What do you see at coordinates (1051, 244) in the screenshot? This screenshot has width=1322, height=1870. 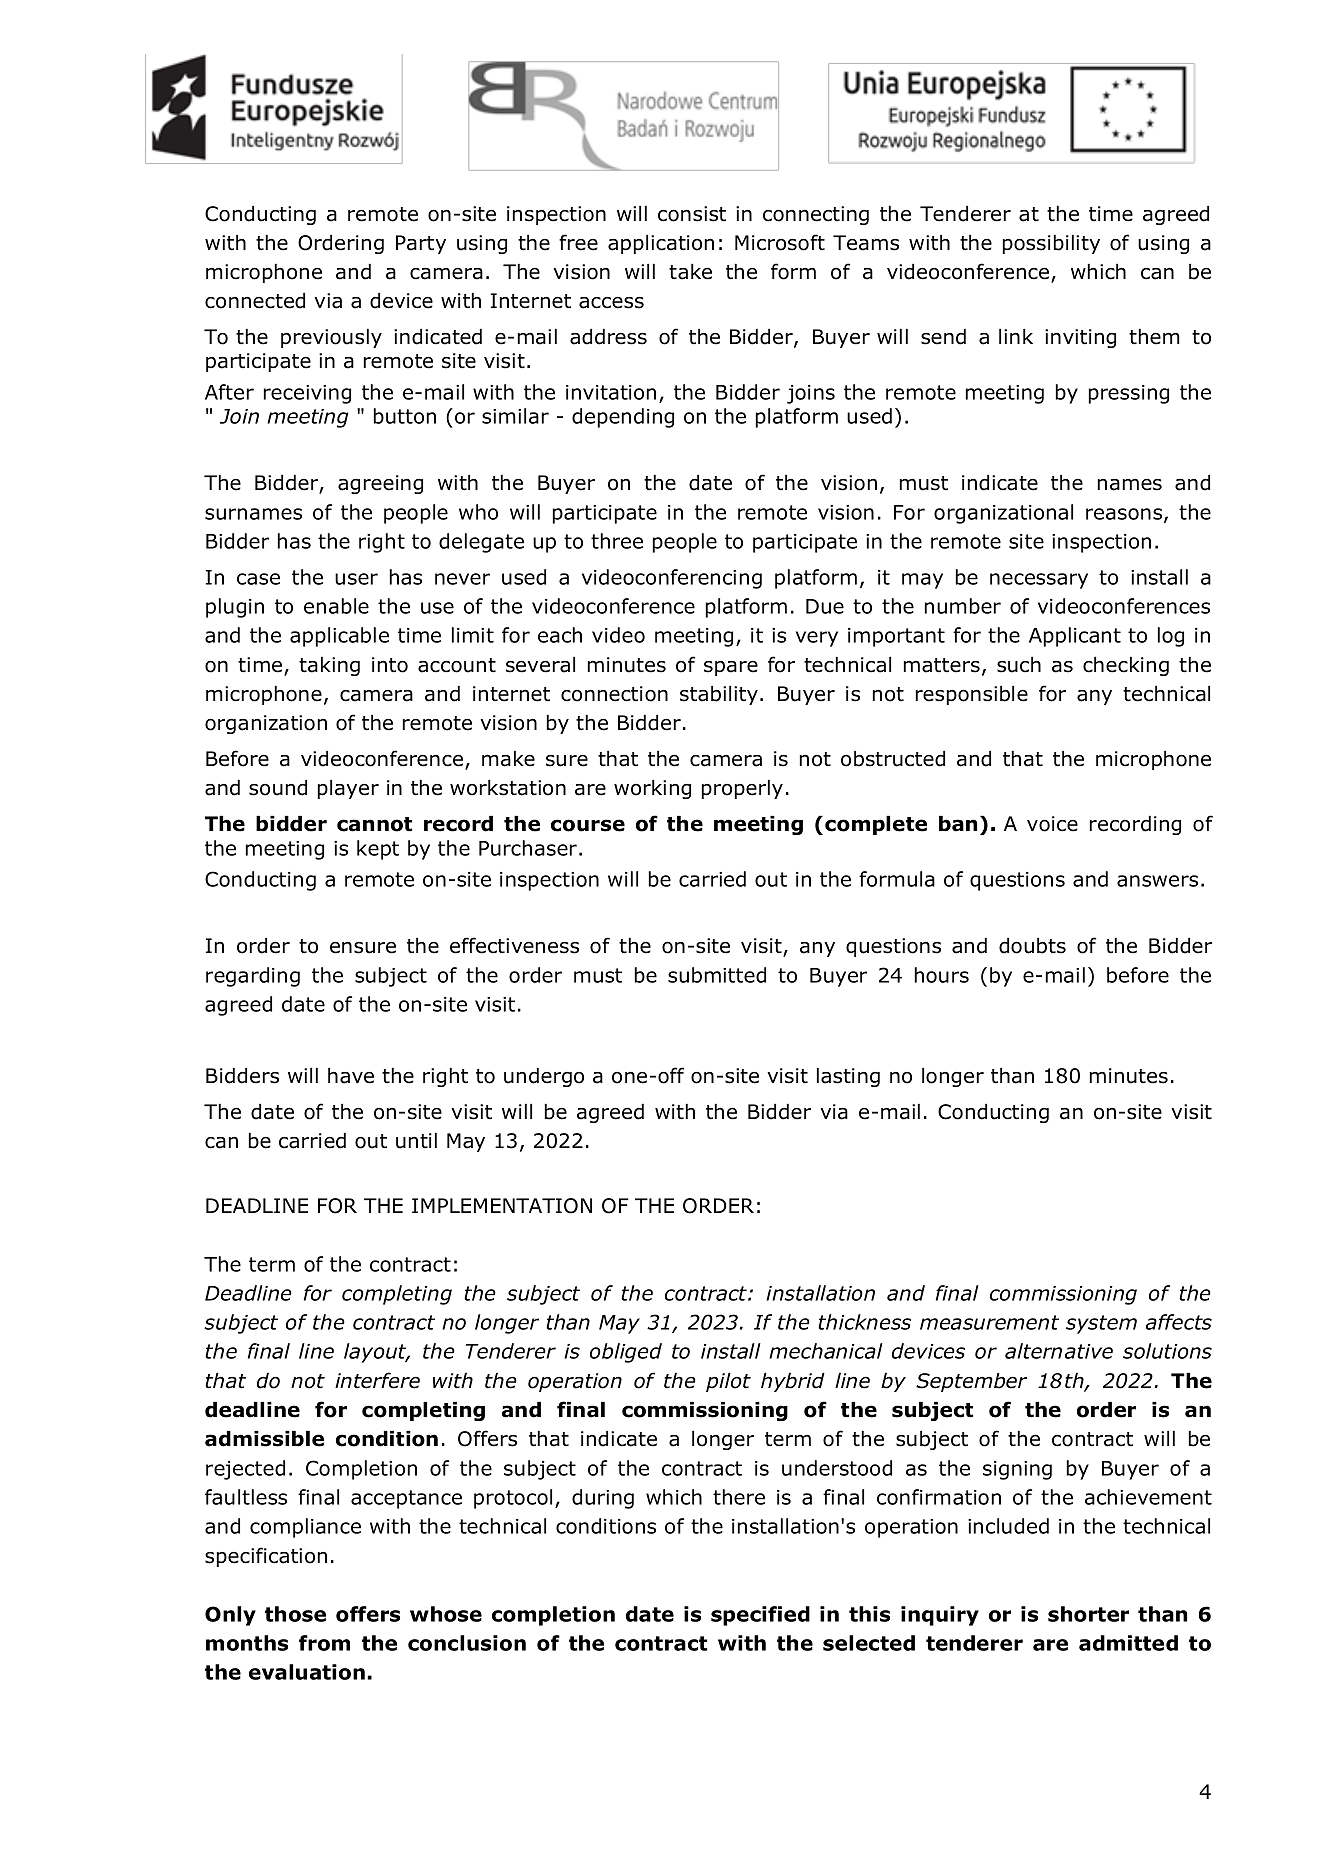 I see `possibility` at bounding box center [1051, 244].
